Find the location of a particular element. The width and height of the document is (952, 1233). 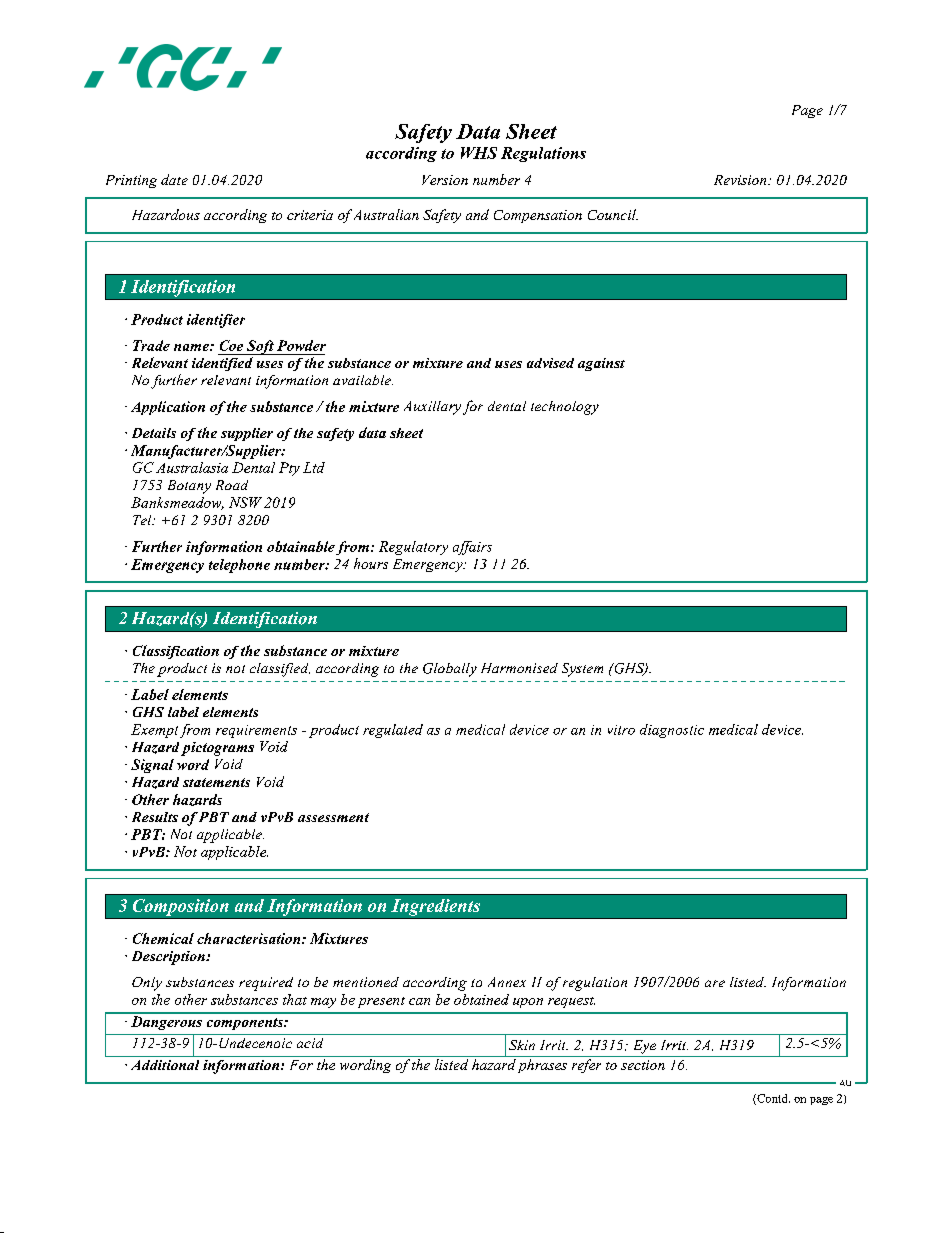

Globally is located at coordinates (450, 670).
